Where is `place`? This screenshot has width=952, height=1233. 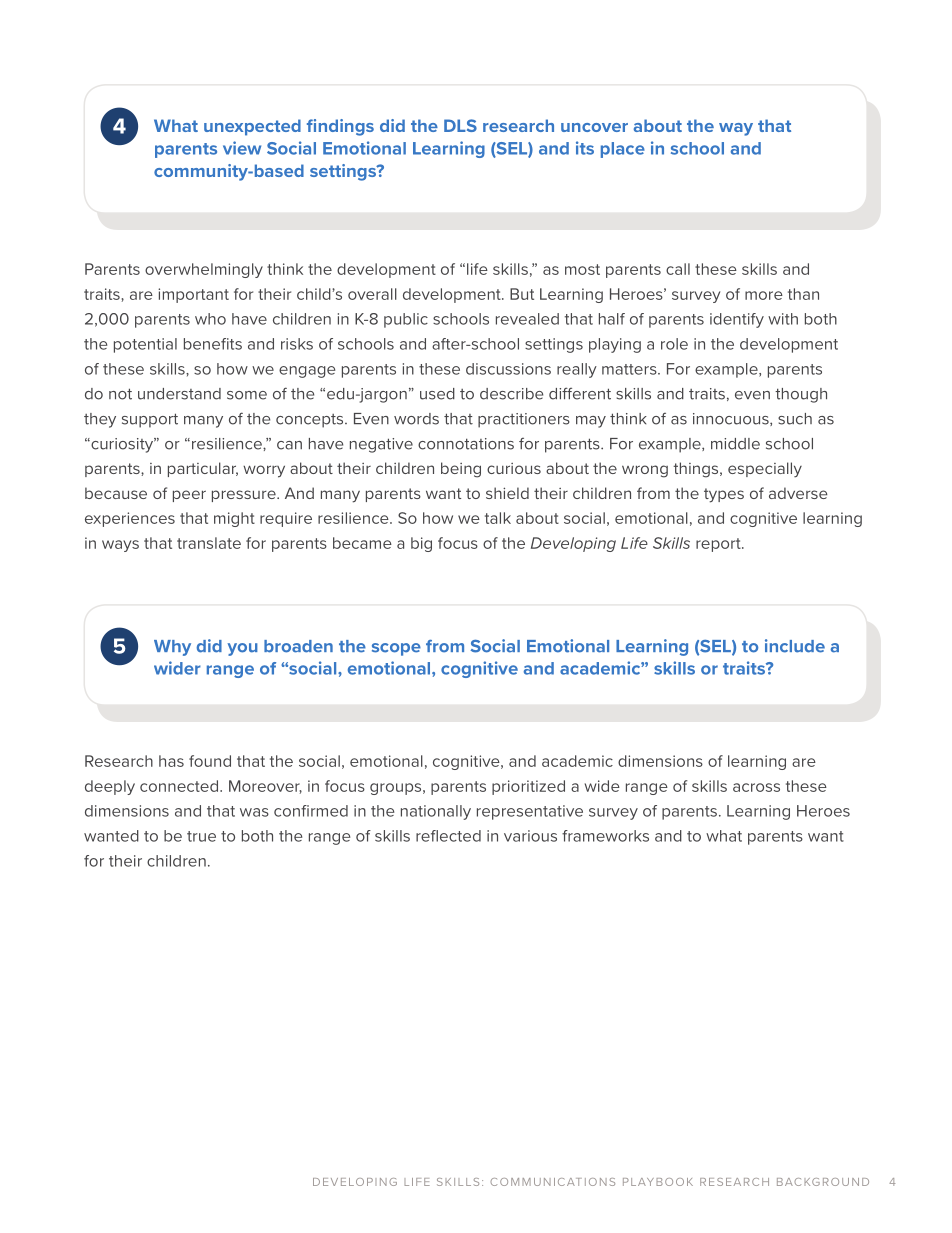 place is located at coordinates (623, 150).
